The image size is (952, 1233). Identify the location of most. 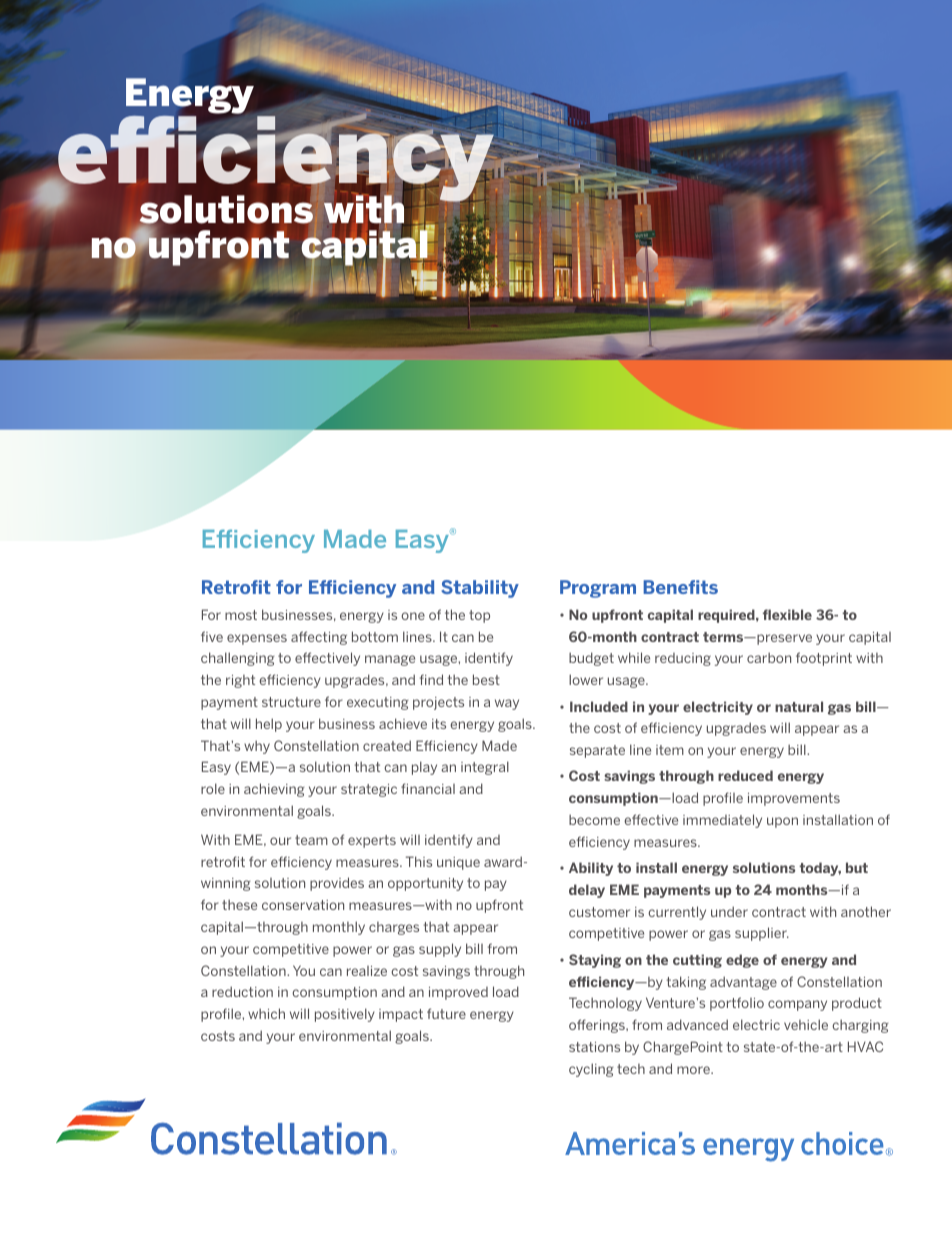
(241, 615).
